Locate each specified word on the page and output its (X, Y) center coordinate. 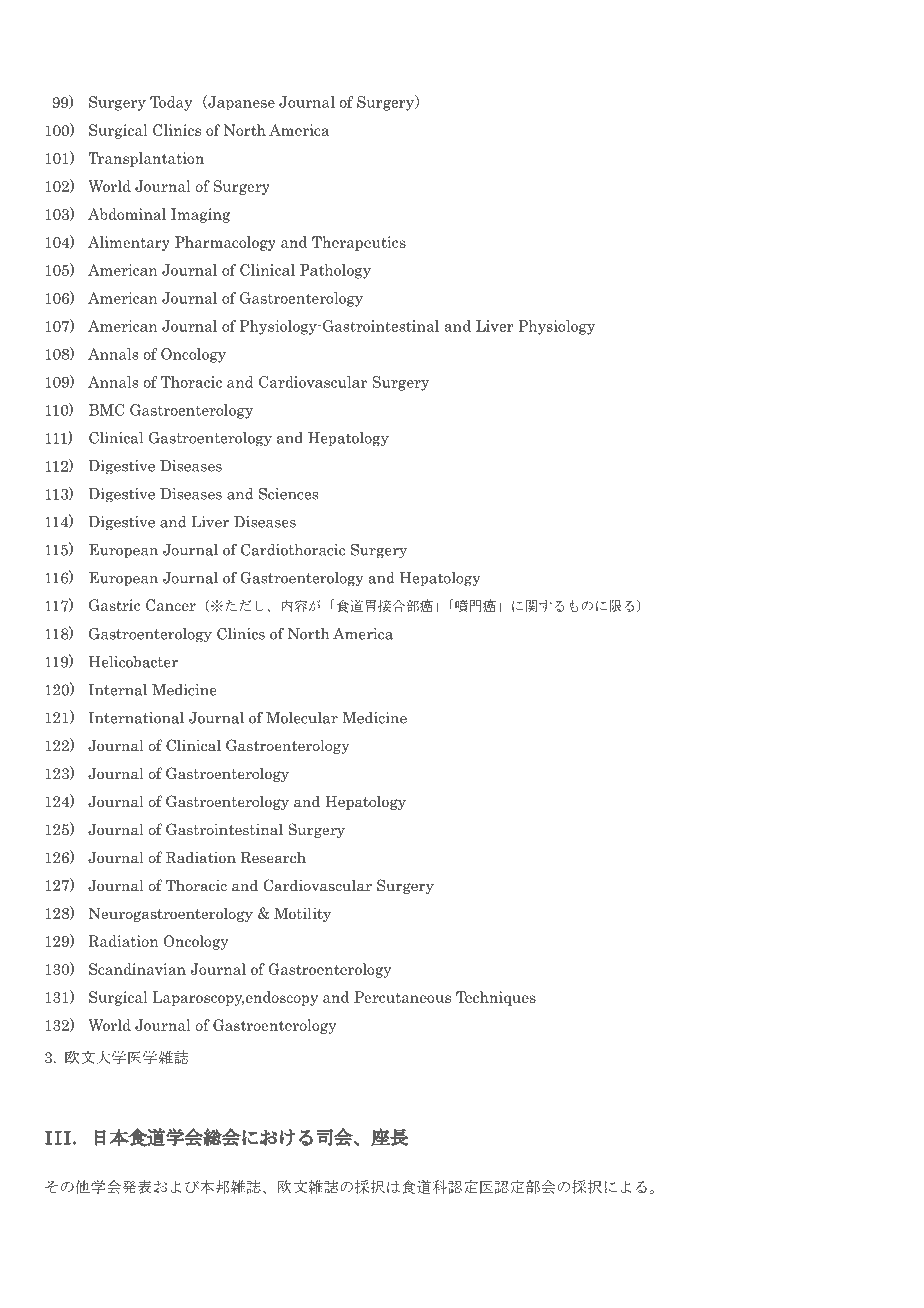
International (136, 718)
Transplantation (146, 159)
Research (273, 857)
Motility (302, 914)
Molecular (302, 718)
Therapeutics (359, 243)
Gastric (114, 605)
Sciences (288, 494)
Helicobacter (133, 662)
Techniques (496, 998)
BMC (106, 410)
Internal (118, 690)
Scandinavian (137, 969)
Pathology (335, 271)
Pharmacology (225, 243)
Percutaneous (402, 997)
